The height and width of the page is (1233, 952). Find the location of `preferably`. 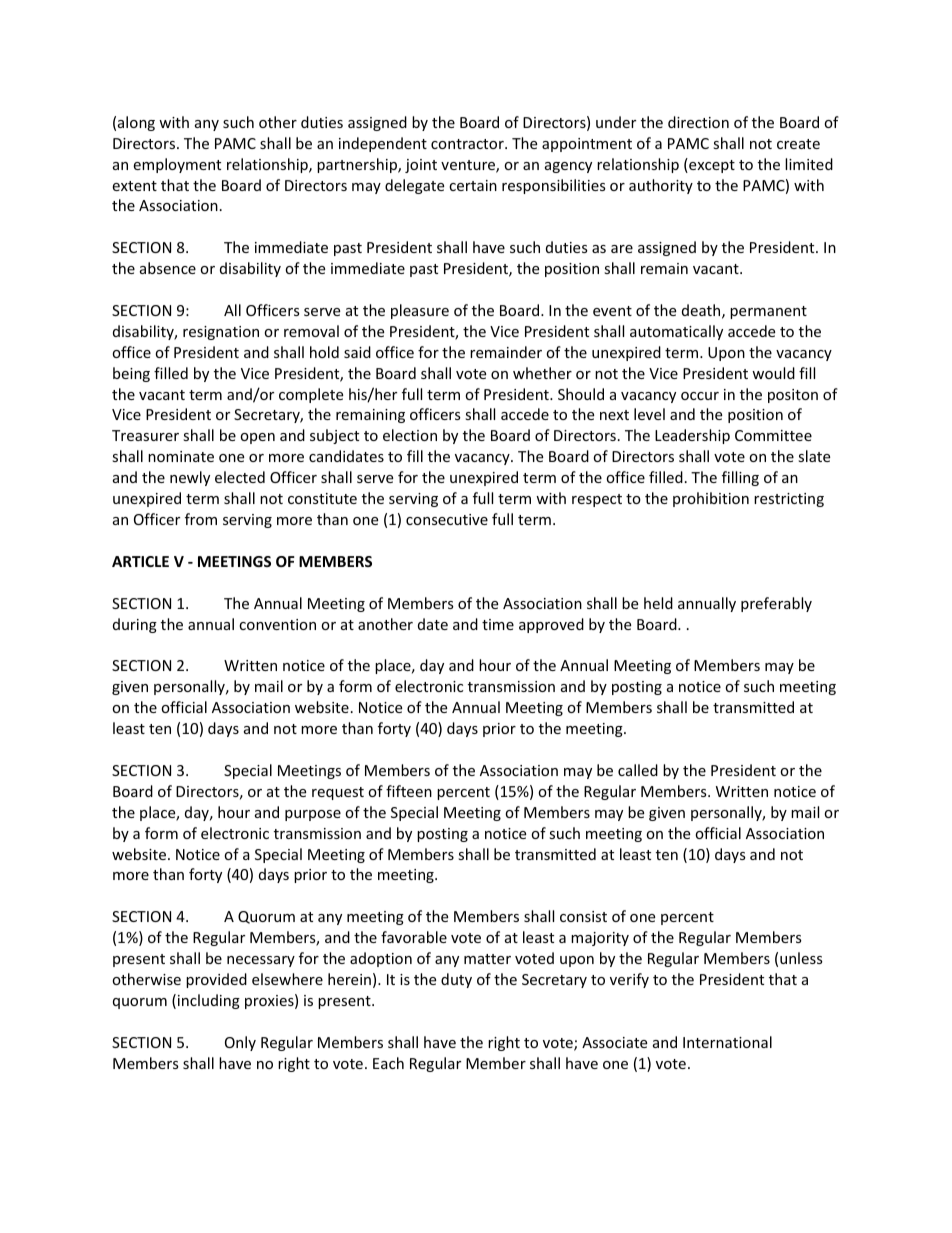

preferably is located at coordinates (776, 604).
